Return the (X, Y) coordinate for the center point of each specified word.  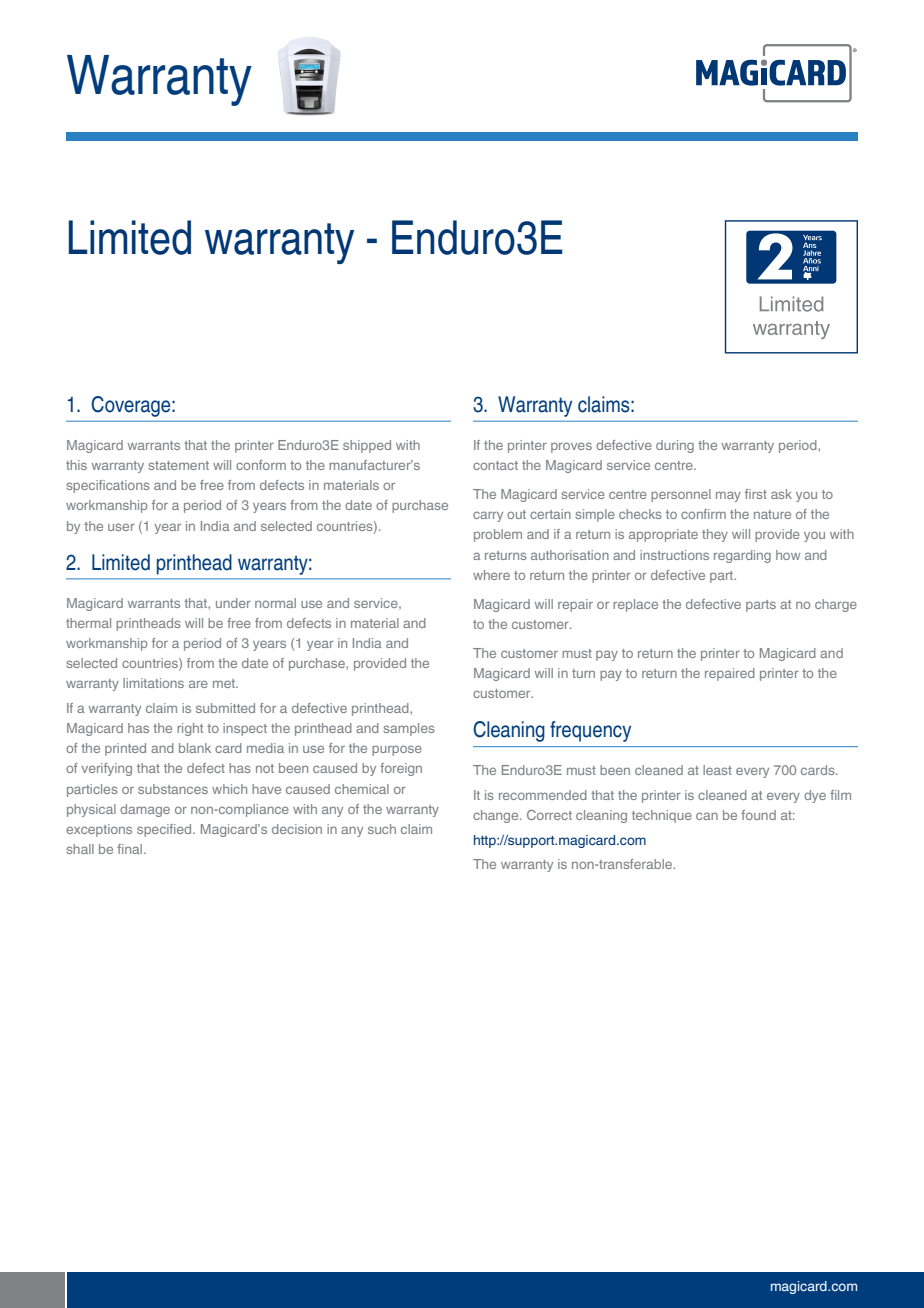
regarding (742, 556)
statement (178, 465)
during (675, 446)
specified (165, 830)
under (233, 603)
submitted (225, 708)
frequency (590, 731)
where (491, 575)
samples (409, 729)
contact (495, 465)
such (382, 829)
